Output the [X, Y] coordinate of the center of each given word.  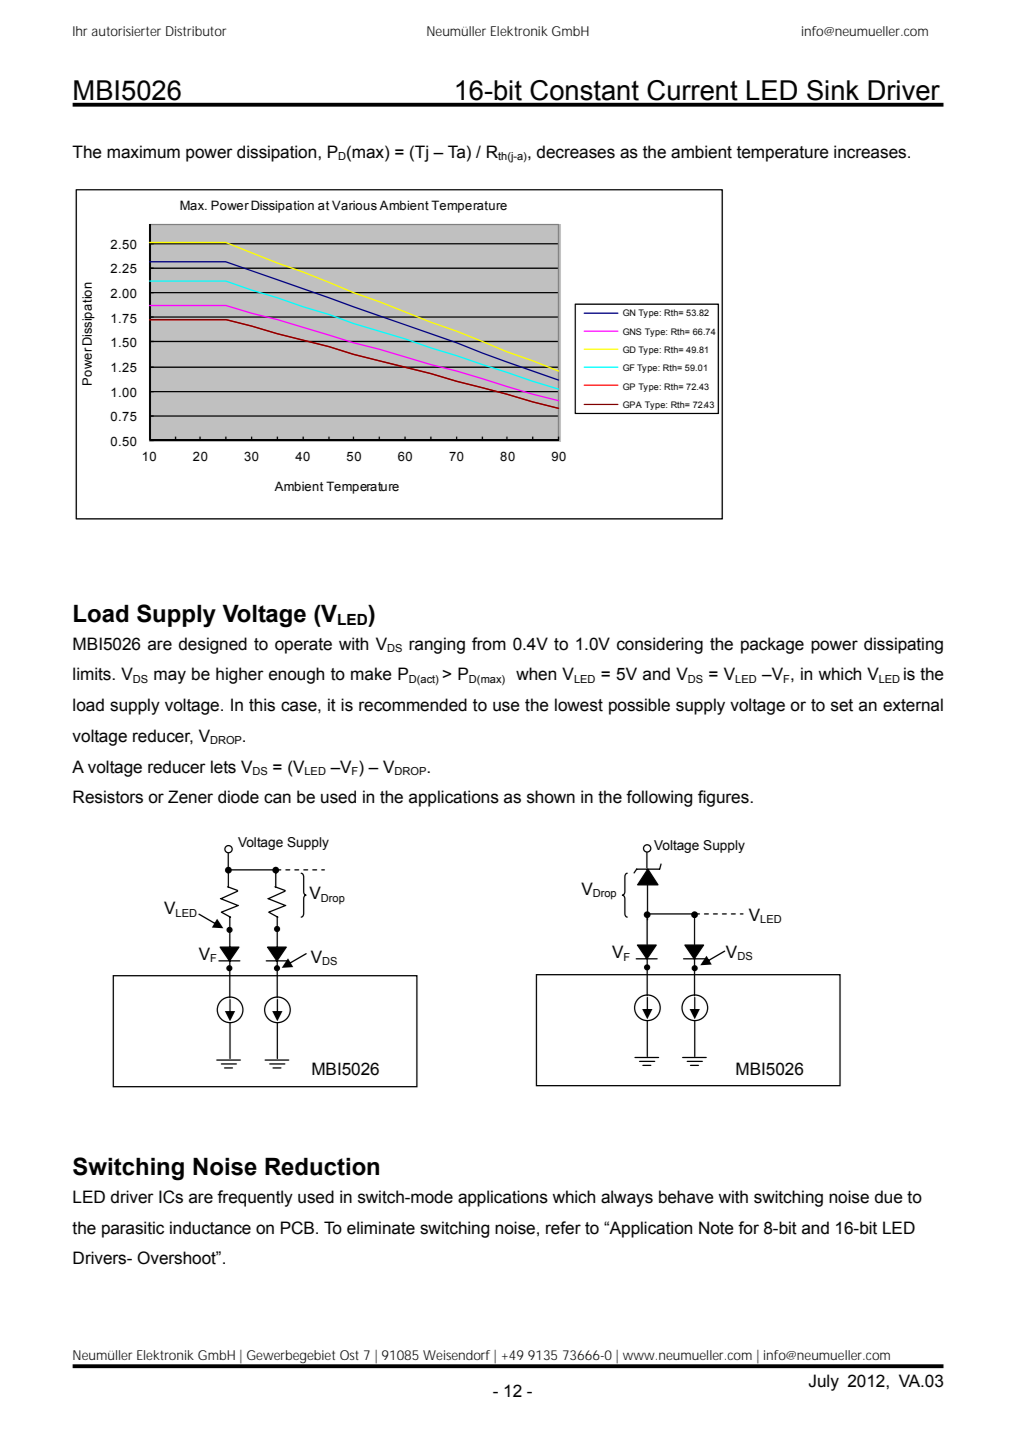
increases [871, 152]
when [536, 674]
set [842, 705]
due [889, 1197]
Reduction [322, 1167]
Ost [349, 1355]
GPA [632, 404]
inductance [210, 1228]
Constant [584, 90]
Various [354, 205]
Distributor [196, 31]
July [823, 1382]
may [170, 677]
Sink [833, 90]
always [627, 1198]
